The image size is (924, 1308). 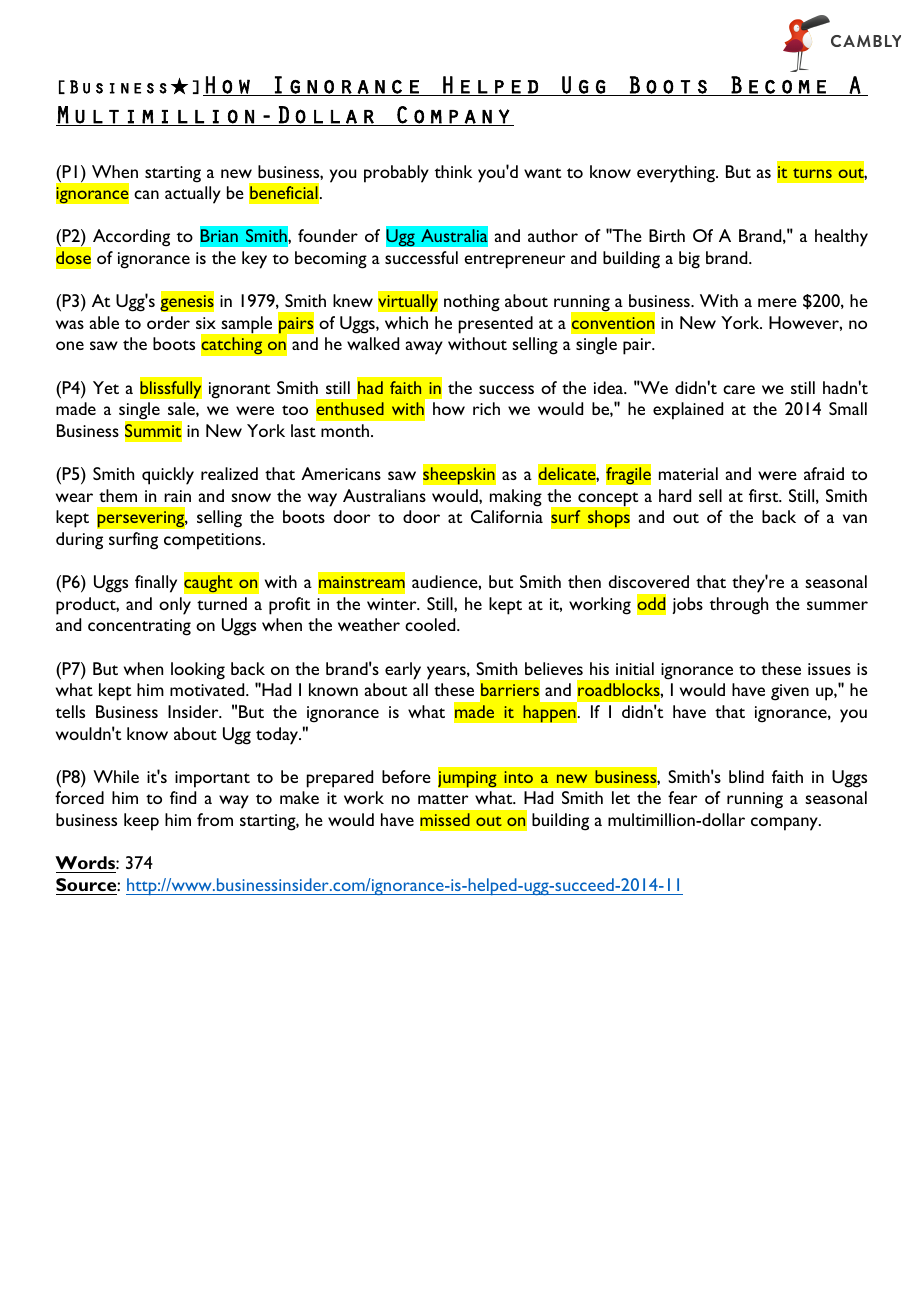 What do you see at coordinates (824, 473) in the screenshot?
I see `afraid` at bounding box center [824, 473].
